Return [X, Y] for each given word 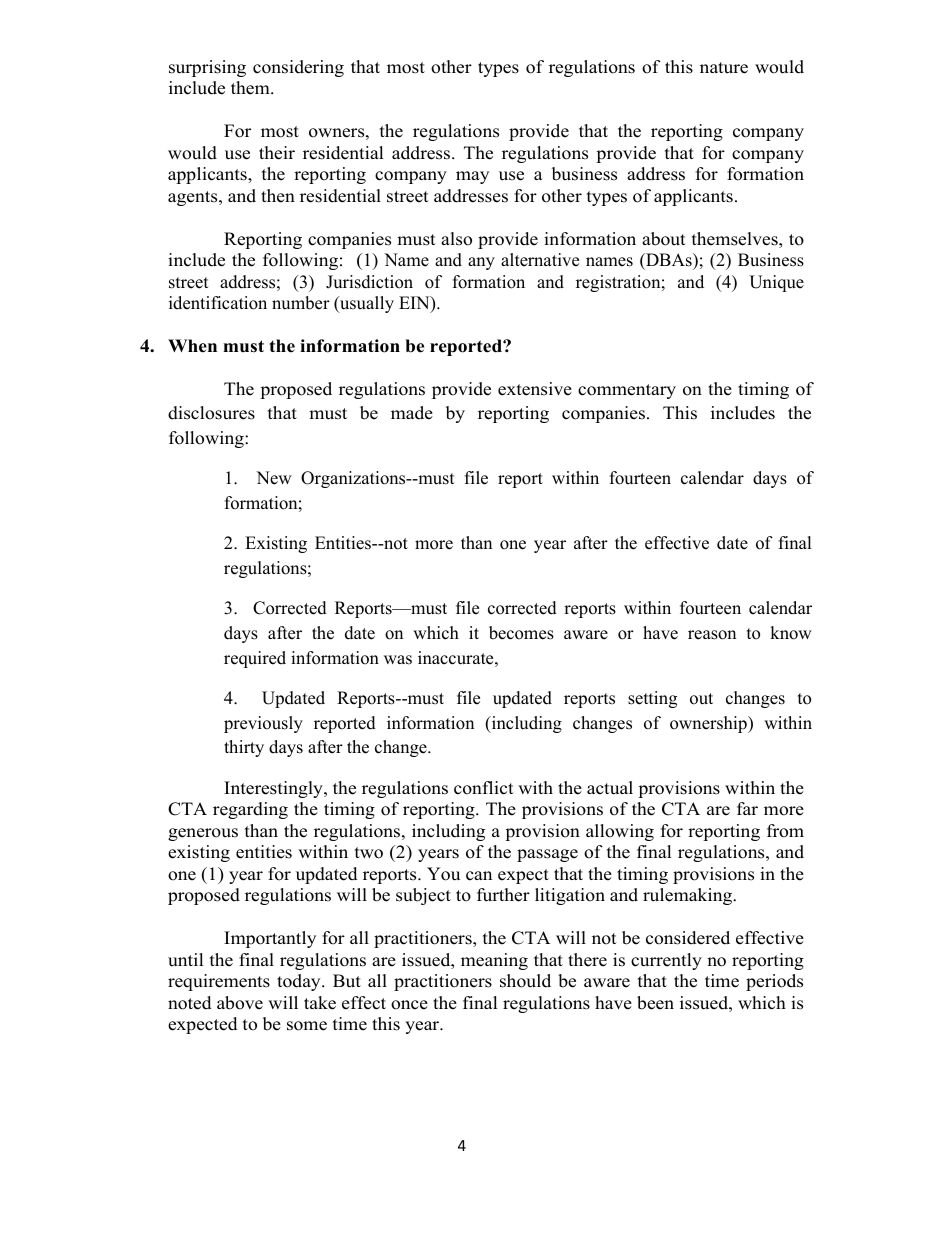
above [240, 1003]
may [472, 177]
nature [724, 68]
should [525, 981]
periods [774, 982]
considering [298, 68]
